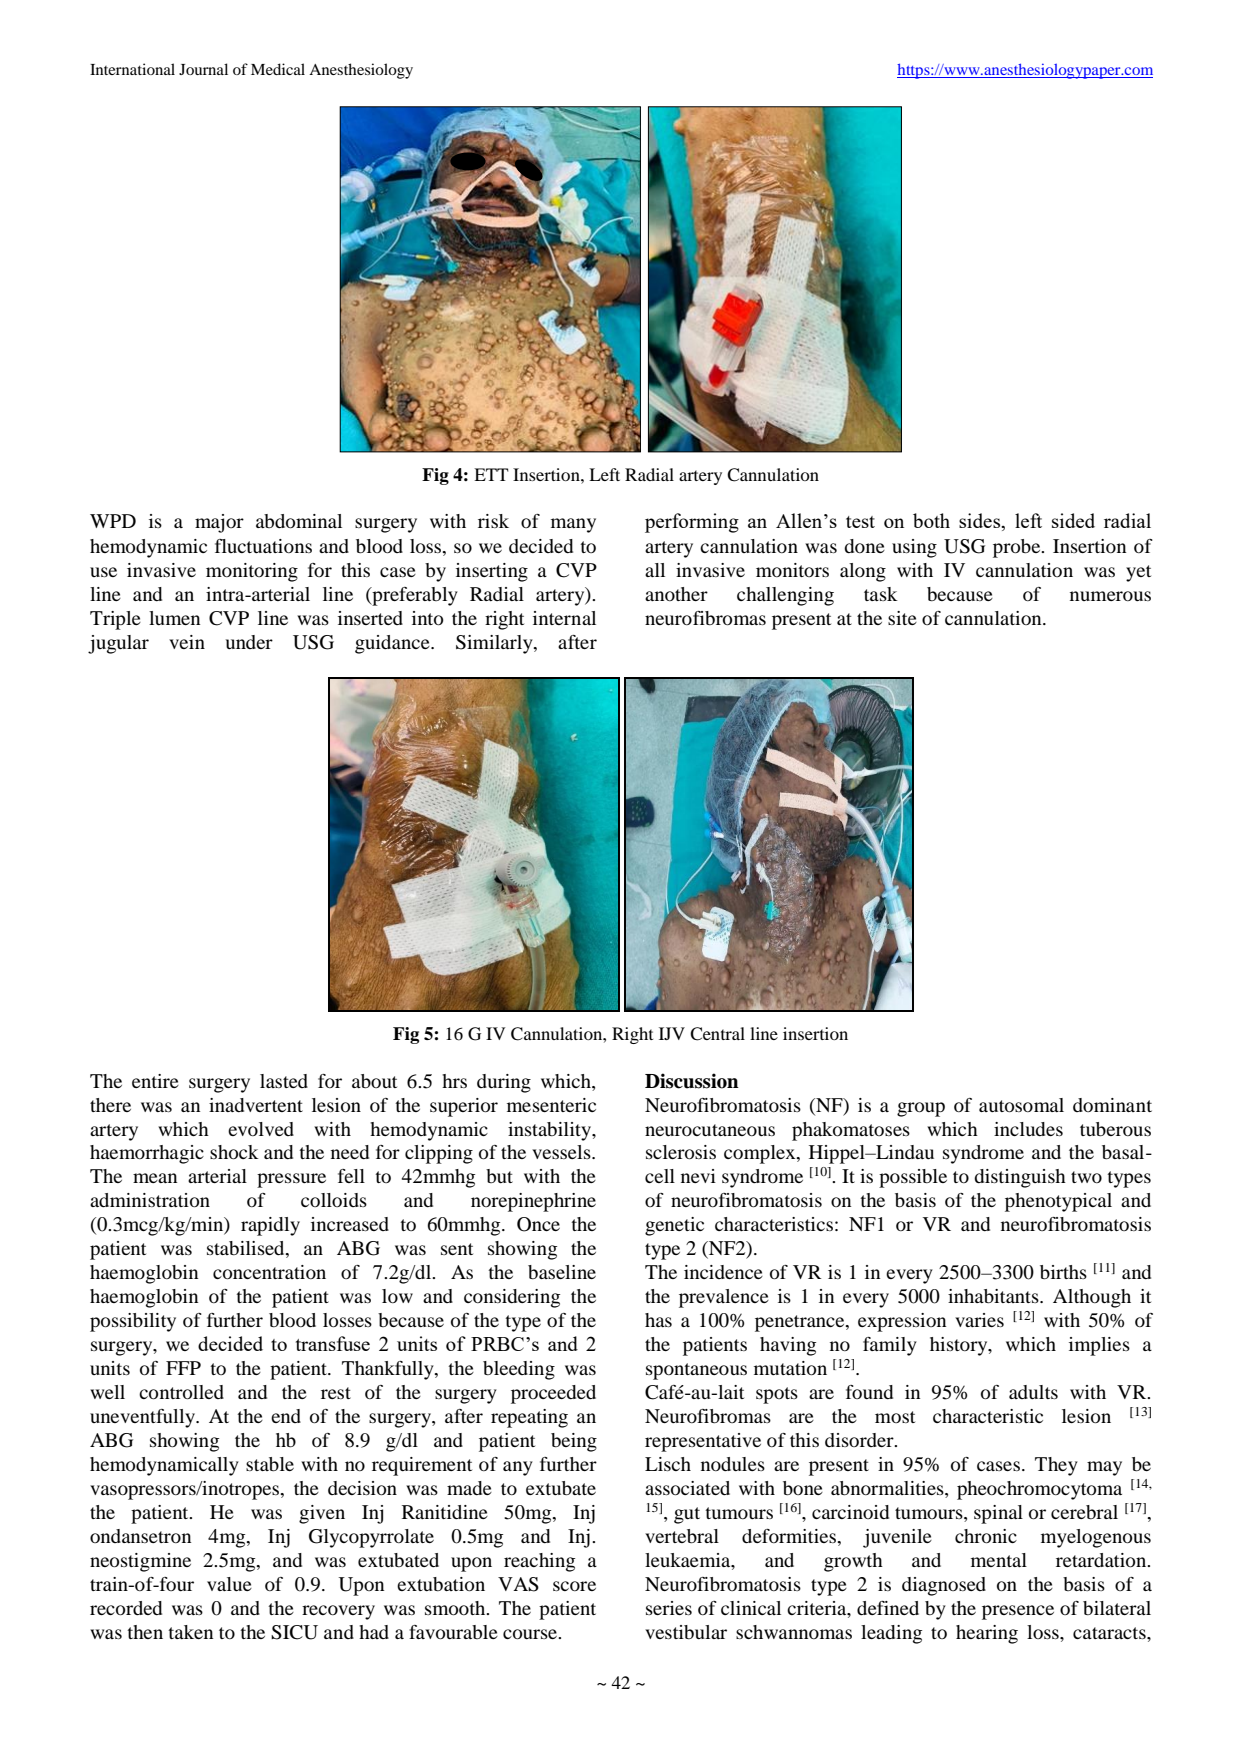  What do you see at coordinates (203, 69) in the document?
I see `Journal` at bounding box center [203, 69].
